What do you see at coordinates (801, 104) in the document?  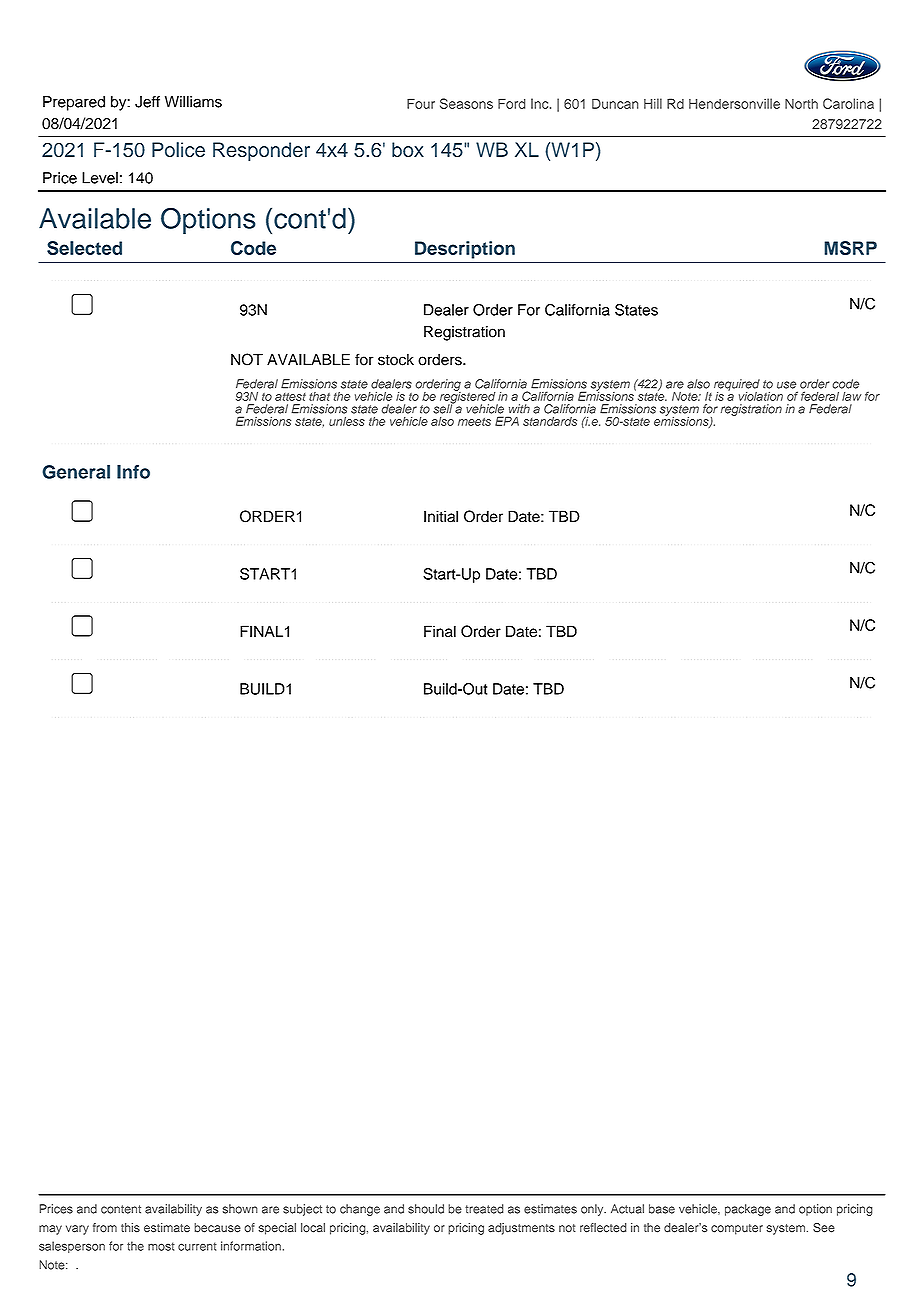 I see `North` at bounding box center [801, 104].
